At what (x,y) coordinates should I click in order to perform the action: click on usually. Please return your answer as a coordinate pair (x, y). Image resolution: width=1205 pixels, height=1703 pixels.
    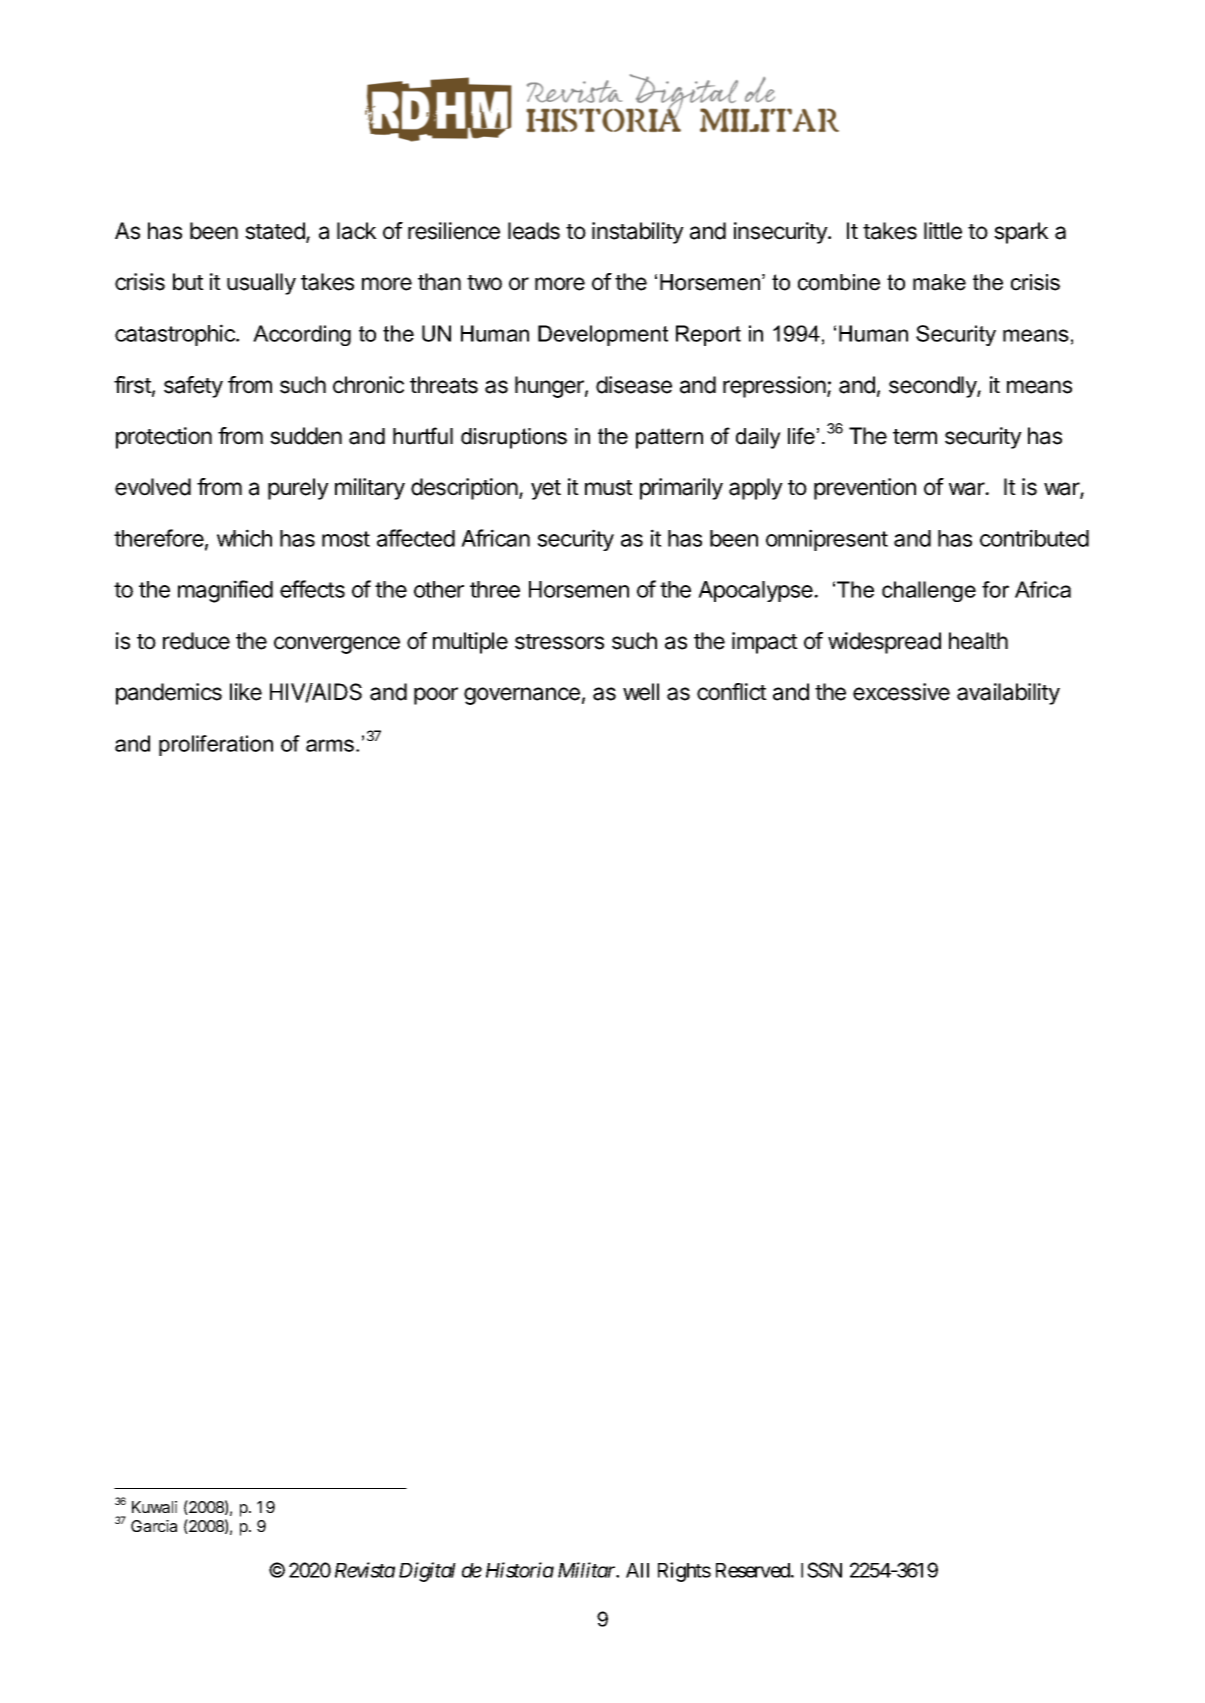
    Looking at the image, I should click on (261, 284).
